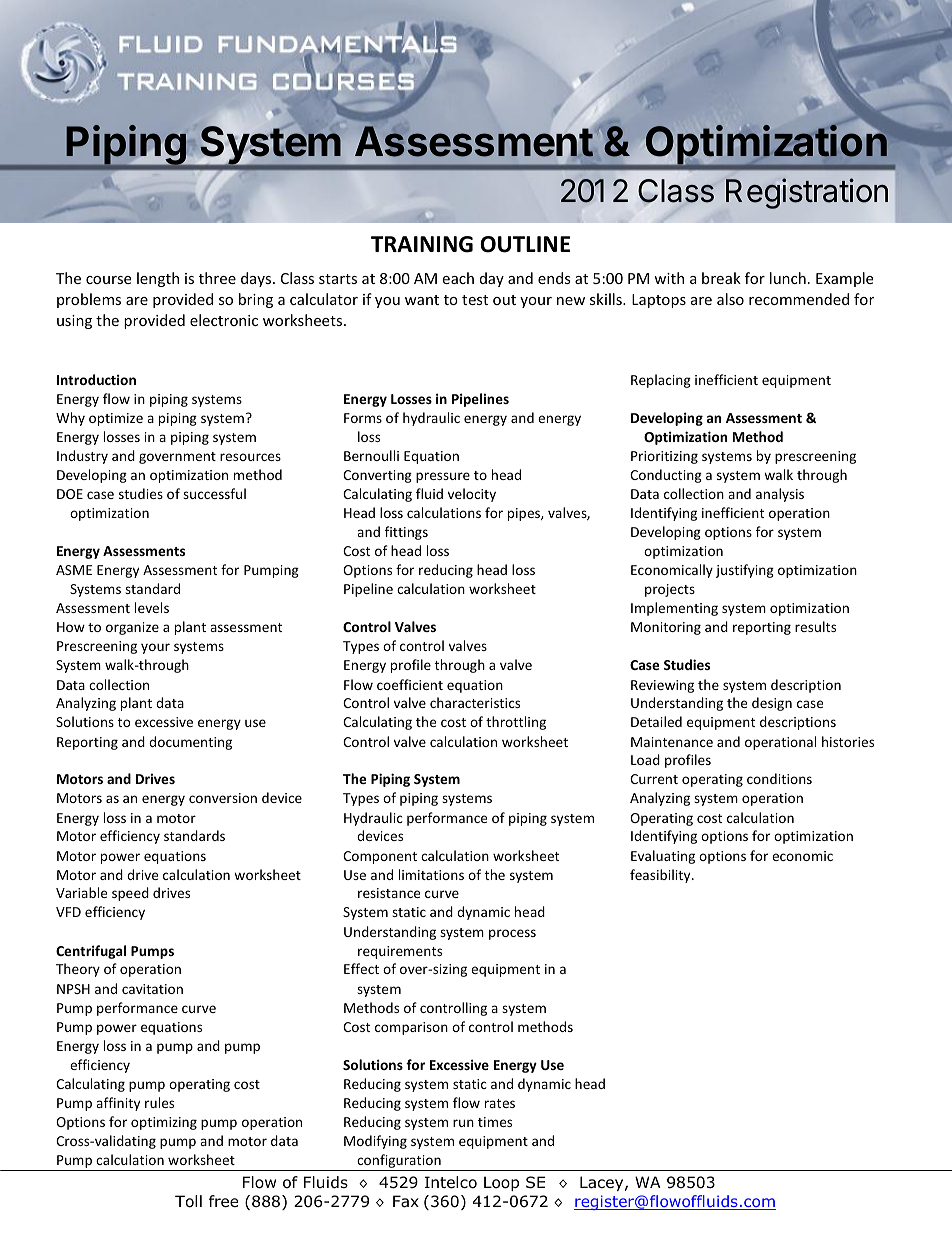  I want to click on Toll, so click(188, 1201).
